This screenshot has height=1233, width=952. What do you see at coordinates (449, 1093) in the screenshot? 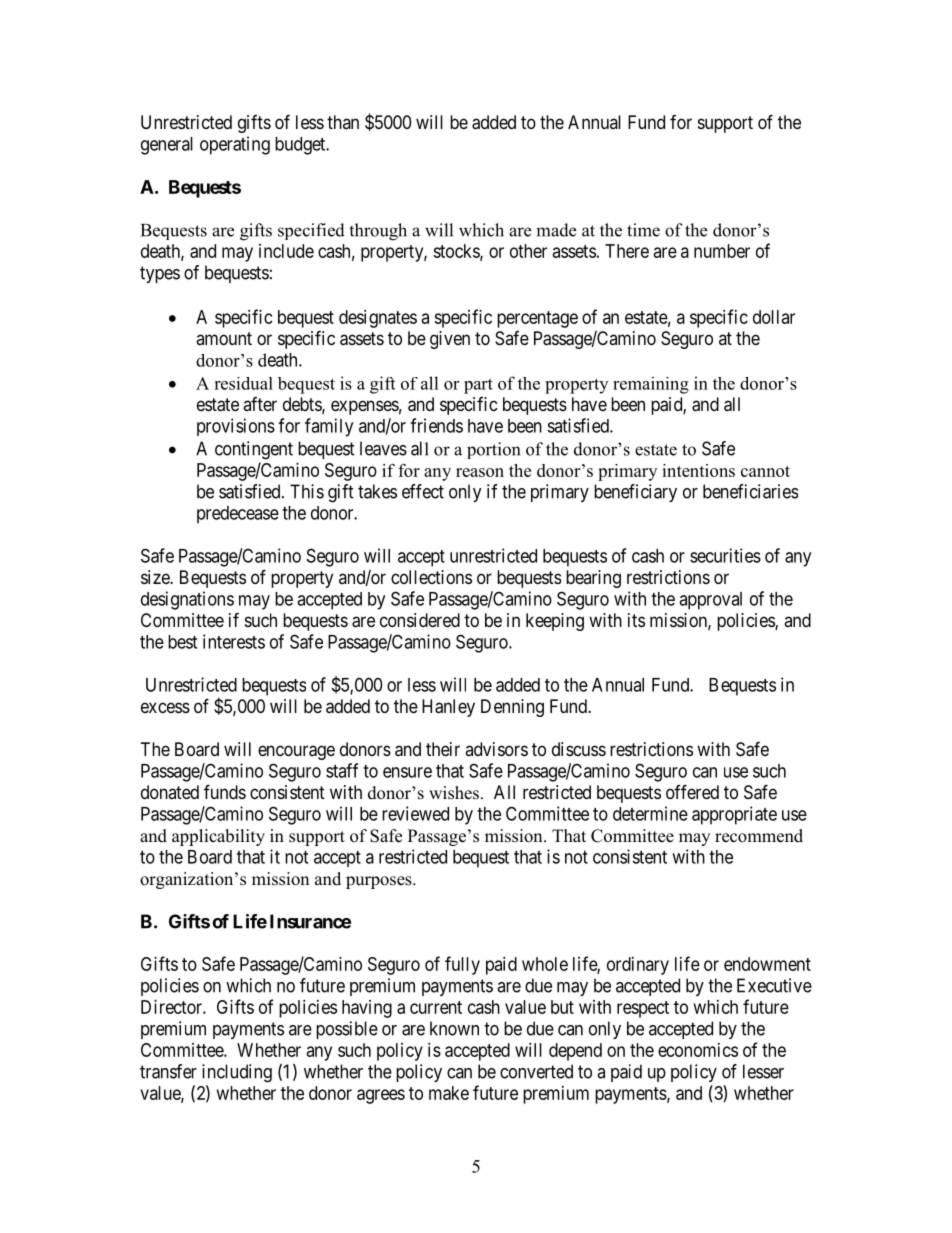
I see `make` at bounding box center [449, 1093].
